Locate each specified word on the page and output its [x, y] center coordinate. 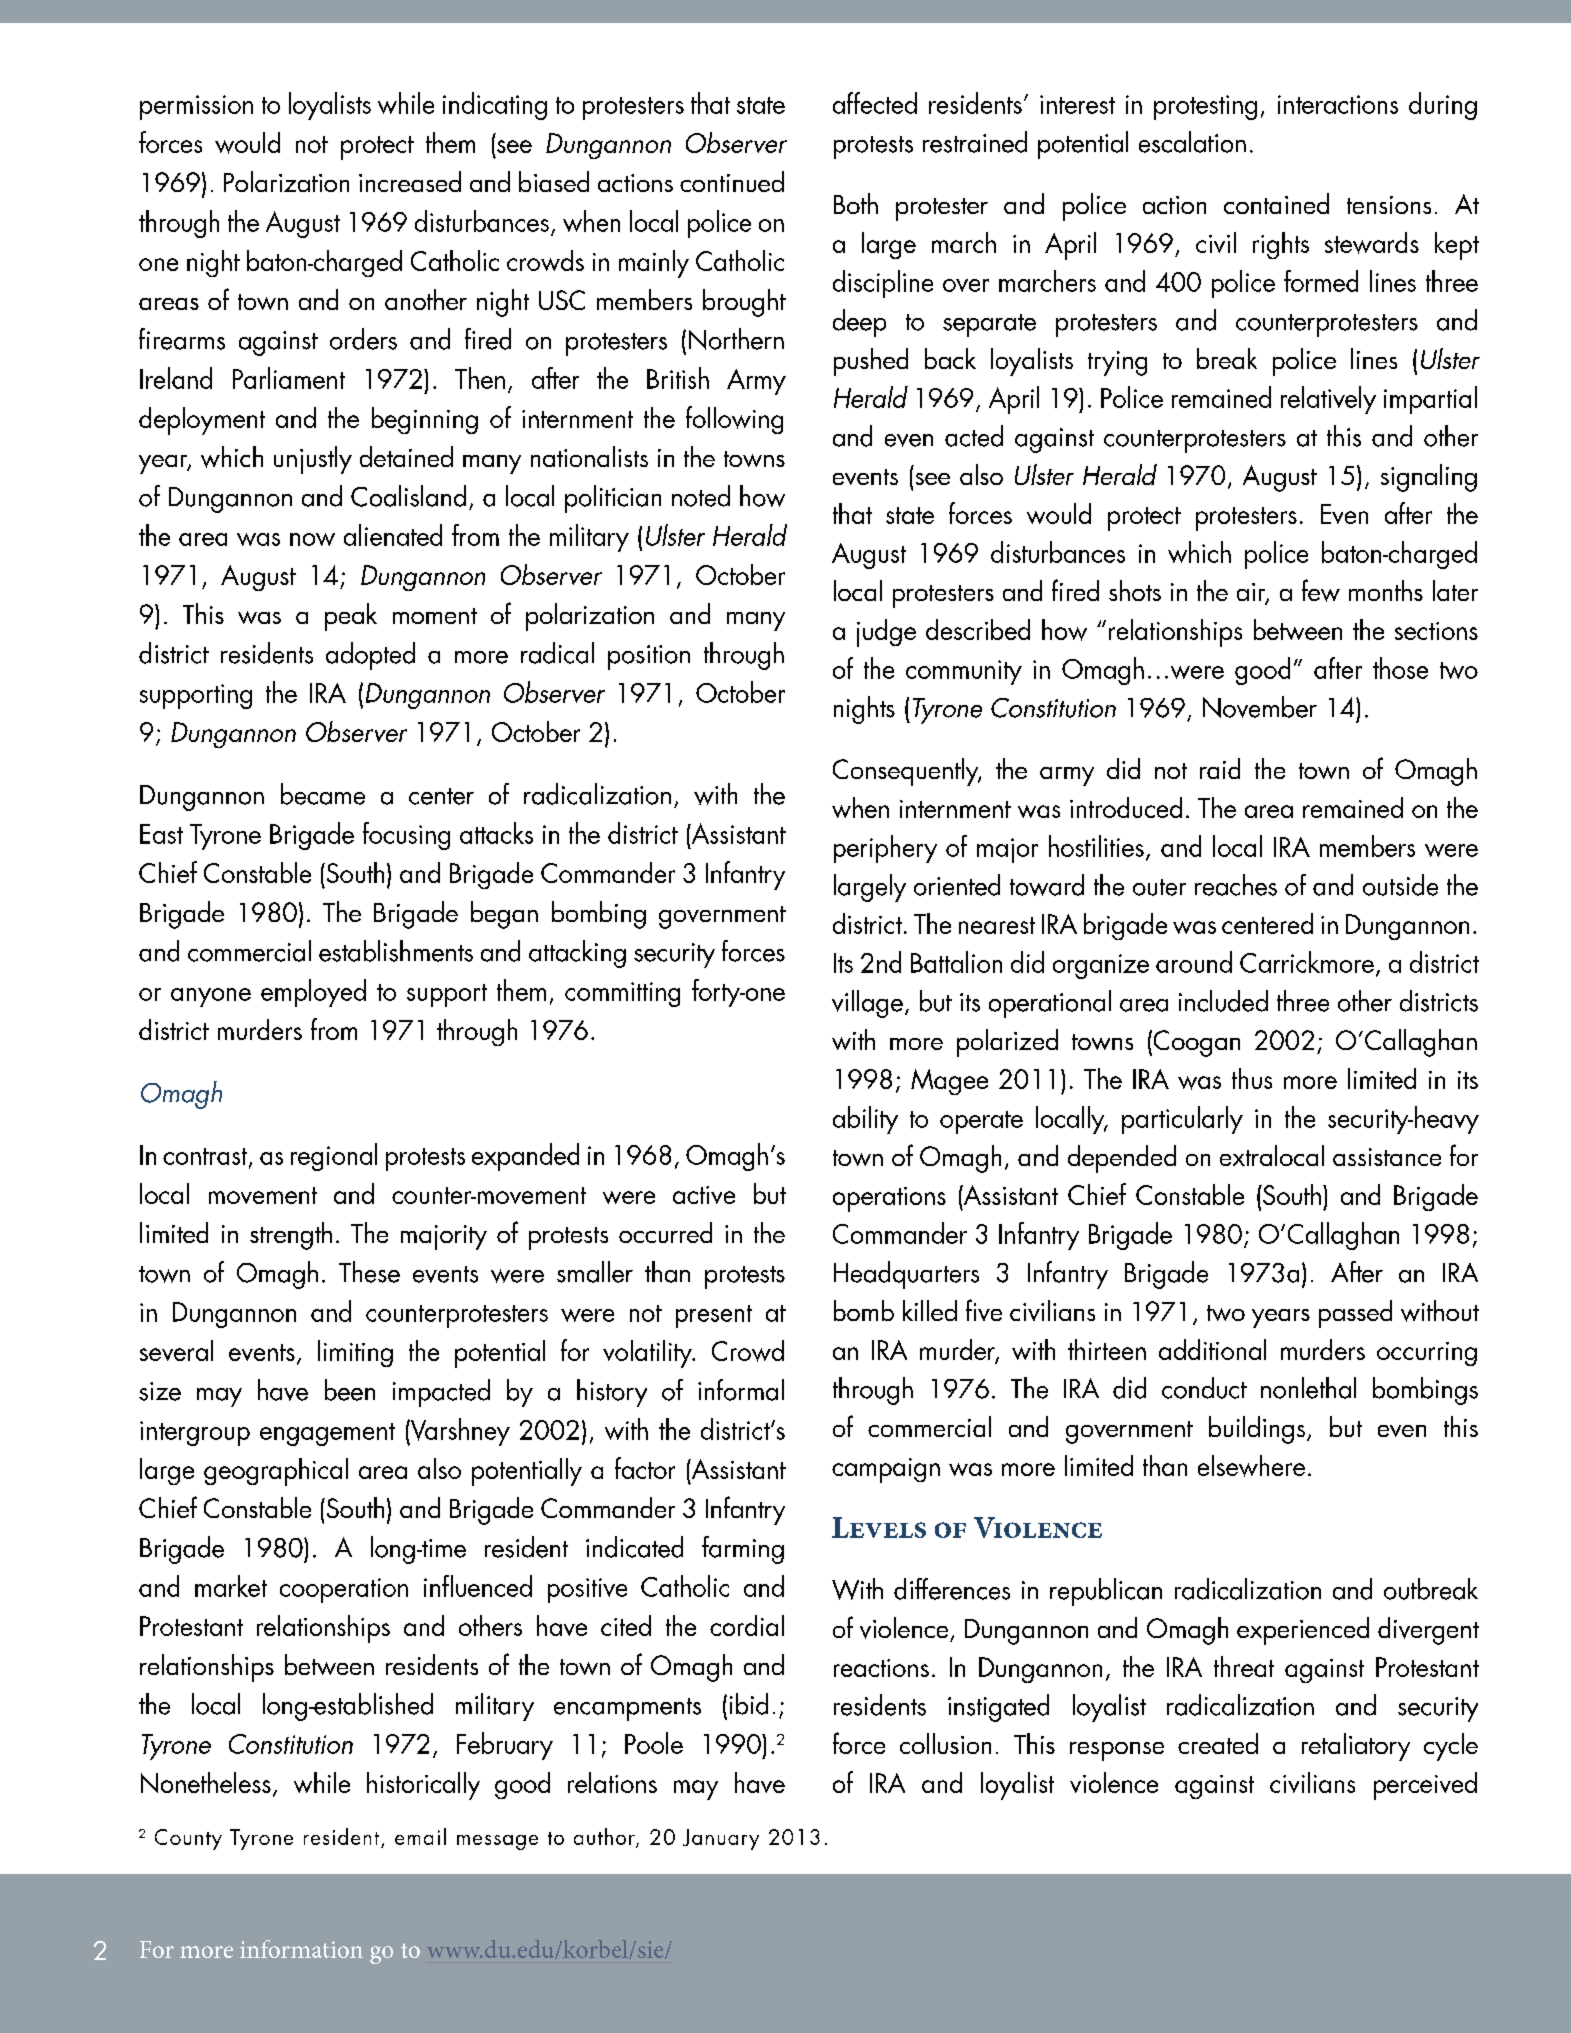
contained [1276, 203]
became [323, 794]
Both [856, 203]
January [721, 1839]
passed [1355, 1314]
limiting [355, 1353]
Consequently [907, 772]
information [301, 1949]
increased [410, 181]
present [714, 1316]
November [1260, 707]
